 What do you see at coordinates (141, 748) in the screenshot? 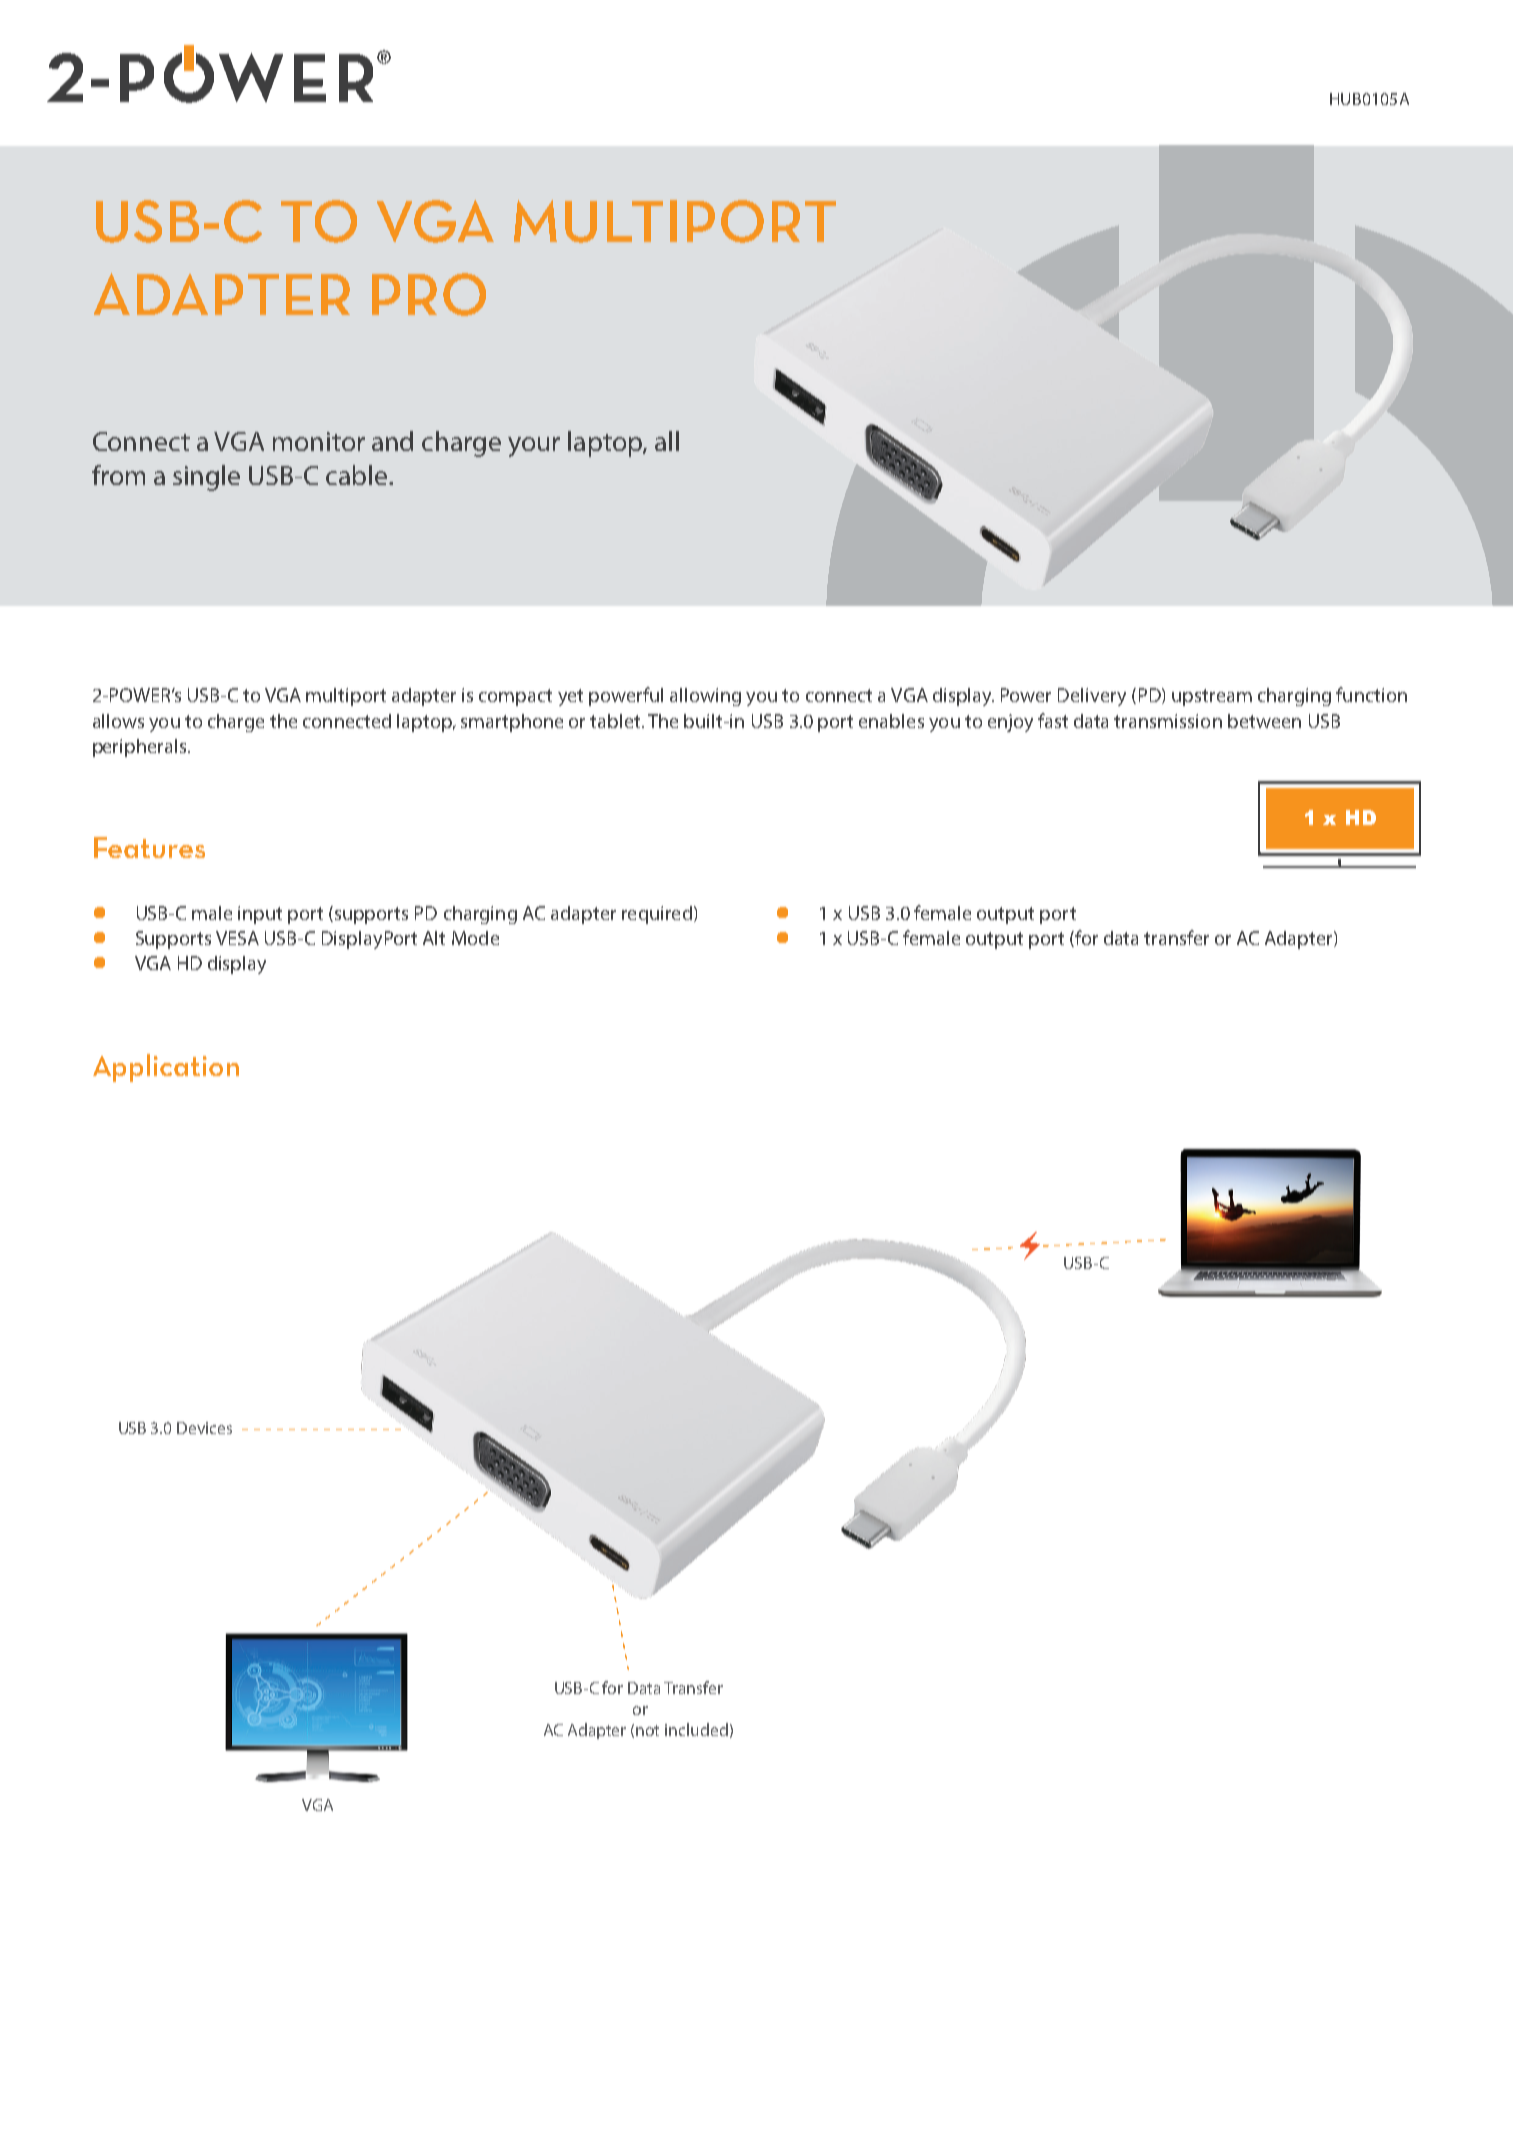
I see `peripherals` at bounding box center [141, 748].
